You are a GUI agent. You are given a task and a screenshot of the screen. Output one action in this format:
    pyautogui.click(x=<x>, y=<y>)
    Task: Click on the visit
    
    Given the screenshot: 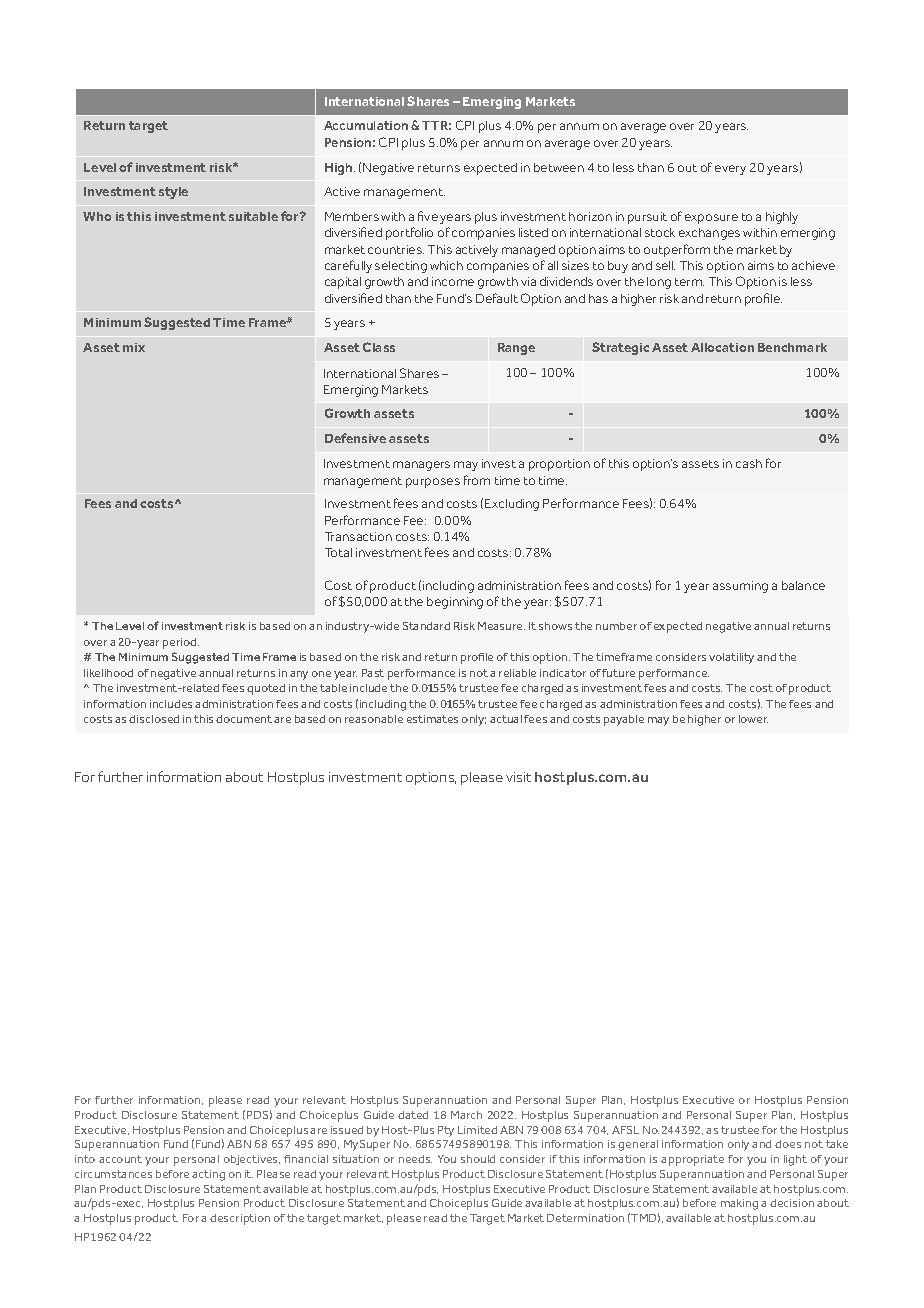 What is the action you would take?
    pyautogui.click(x=518, y=777)
